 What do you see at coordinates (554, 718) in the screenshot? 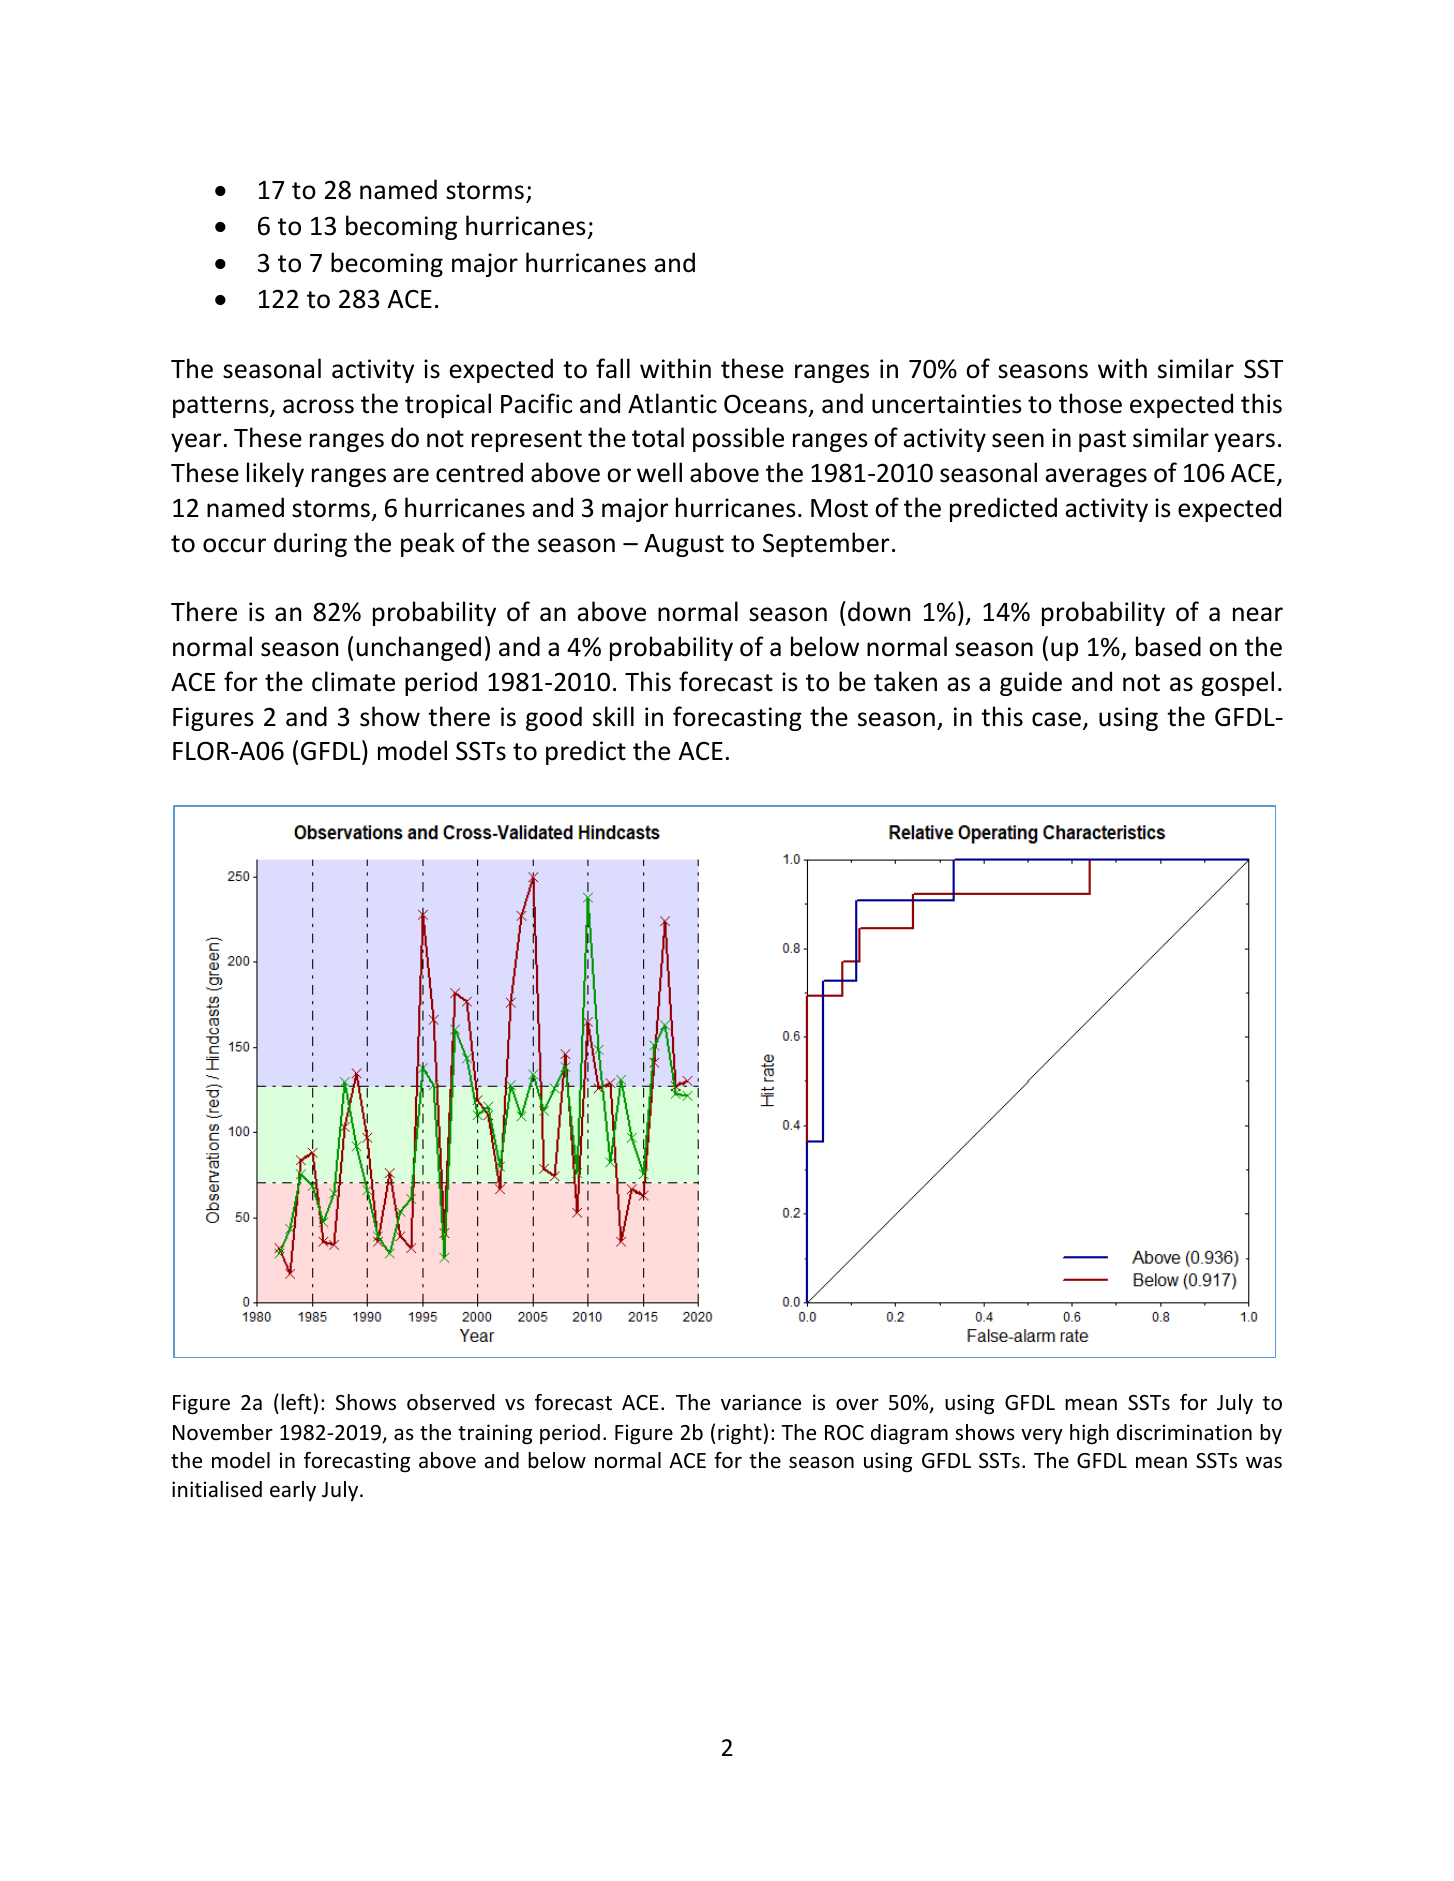
I see `good` at bounding box center [554, 718].
